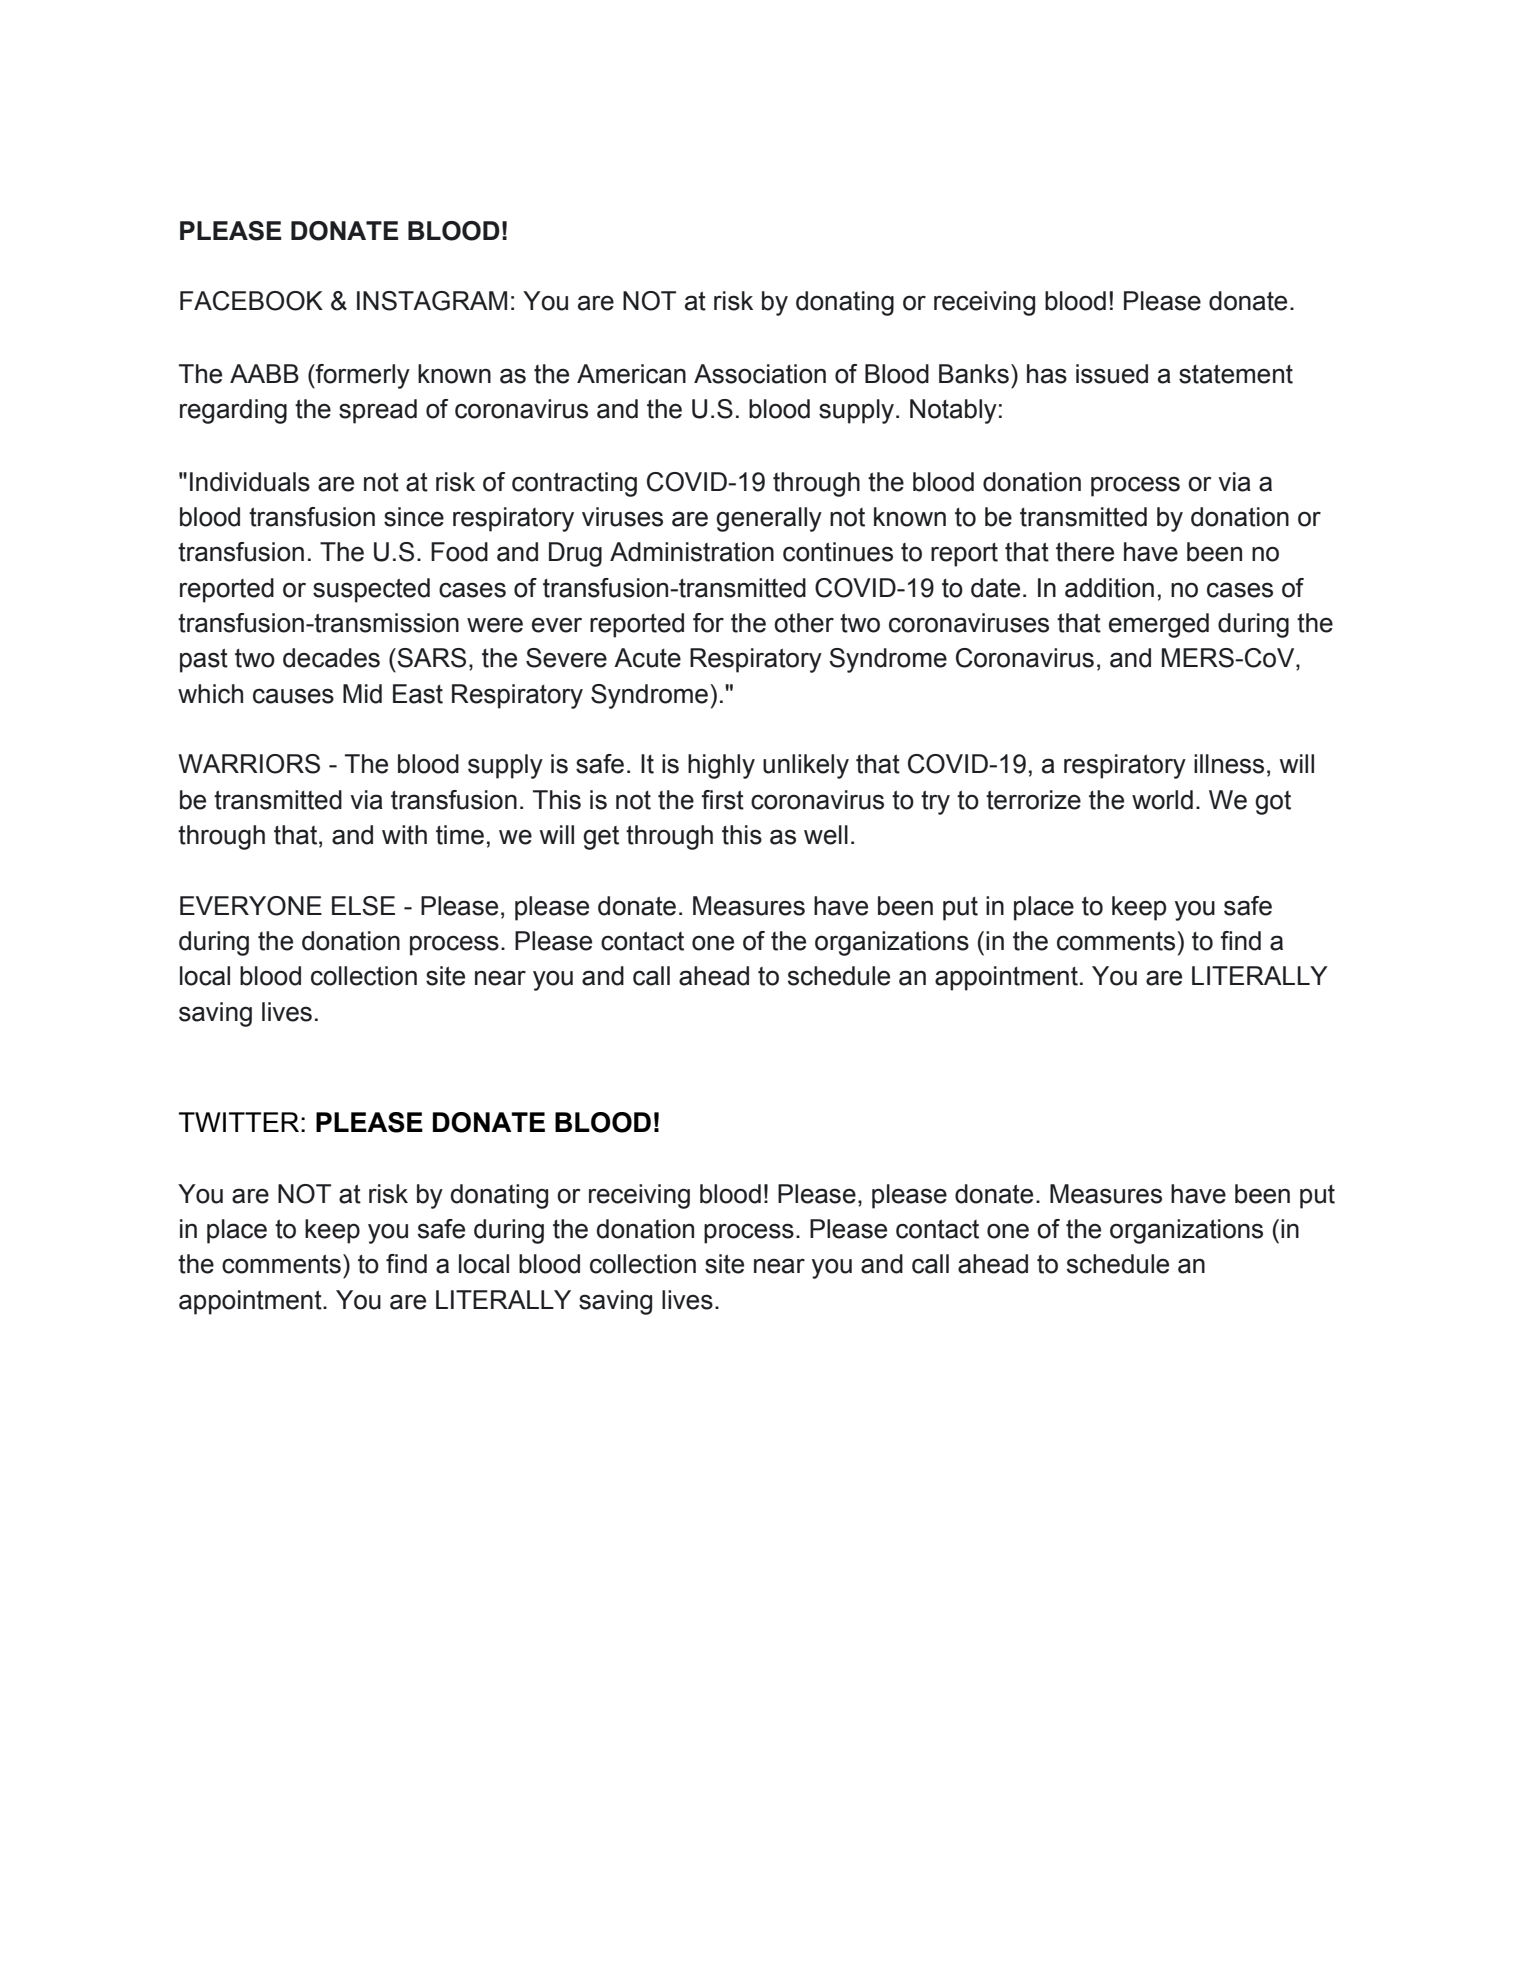 The image size is (1517, 1963). What do you see at coordinates (1112, 374) in the screenshot?
I see `issued` at bounding box center [1112, 374].
